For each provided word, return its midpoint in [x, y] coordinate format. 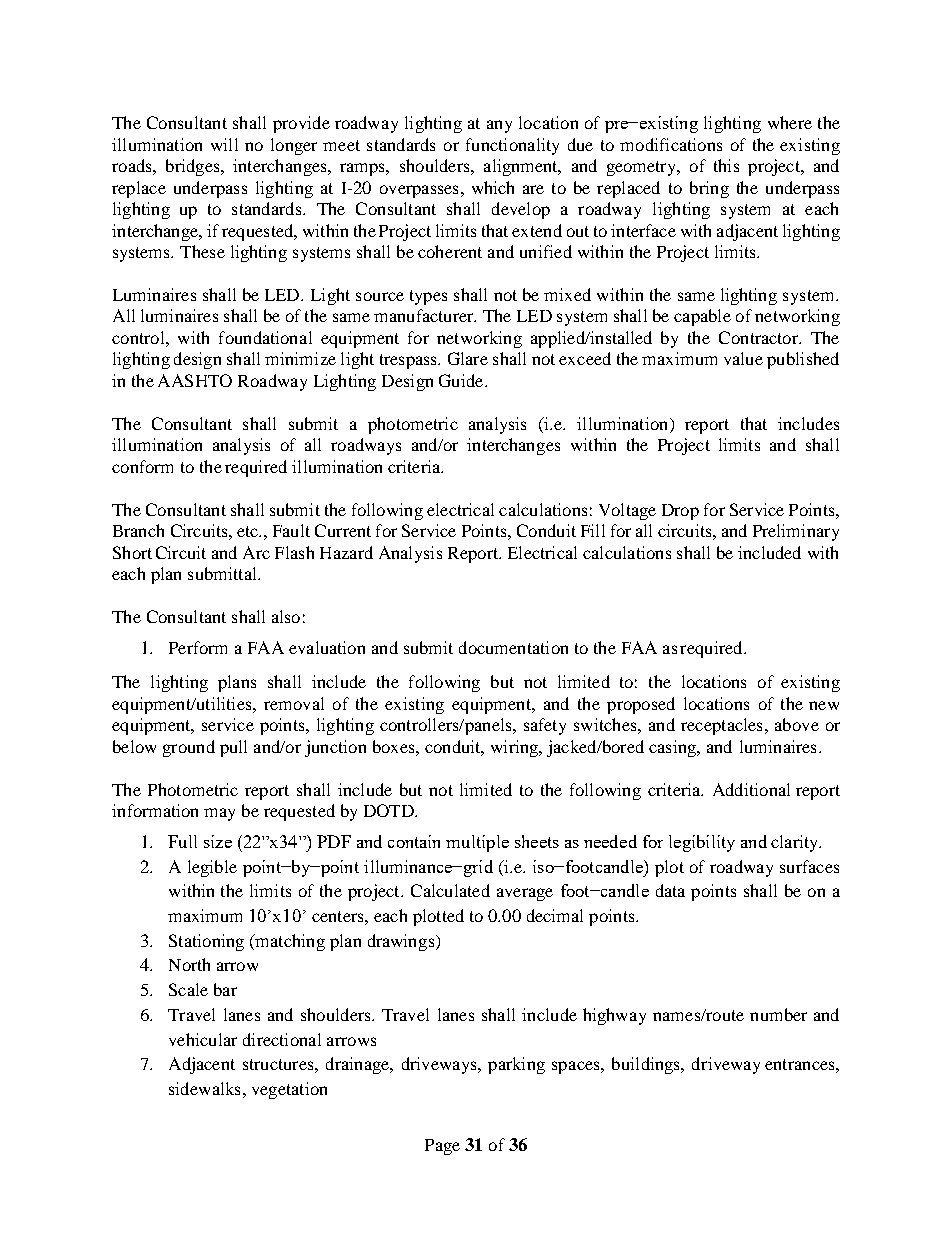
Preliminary [796, 532]
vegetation [289, 1090]
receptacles [721, 726]
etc [249, 531]
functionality [512, 146]
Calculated [450, 890]
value [743, 358]
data [670, 890]
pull [233, 748]
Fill [593, 530]
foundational [265, 337]
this [726, 165]
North [189, 964]
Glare [468, 358]
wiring [516, 748]
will [224, 144]
